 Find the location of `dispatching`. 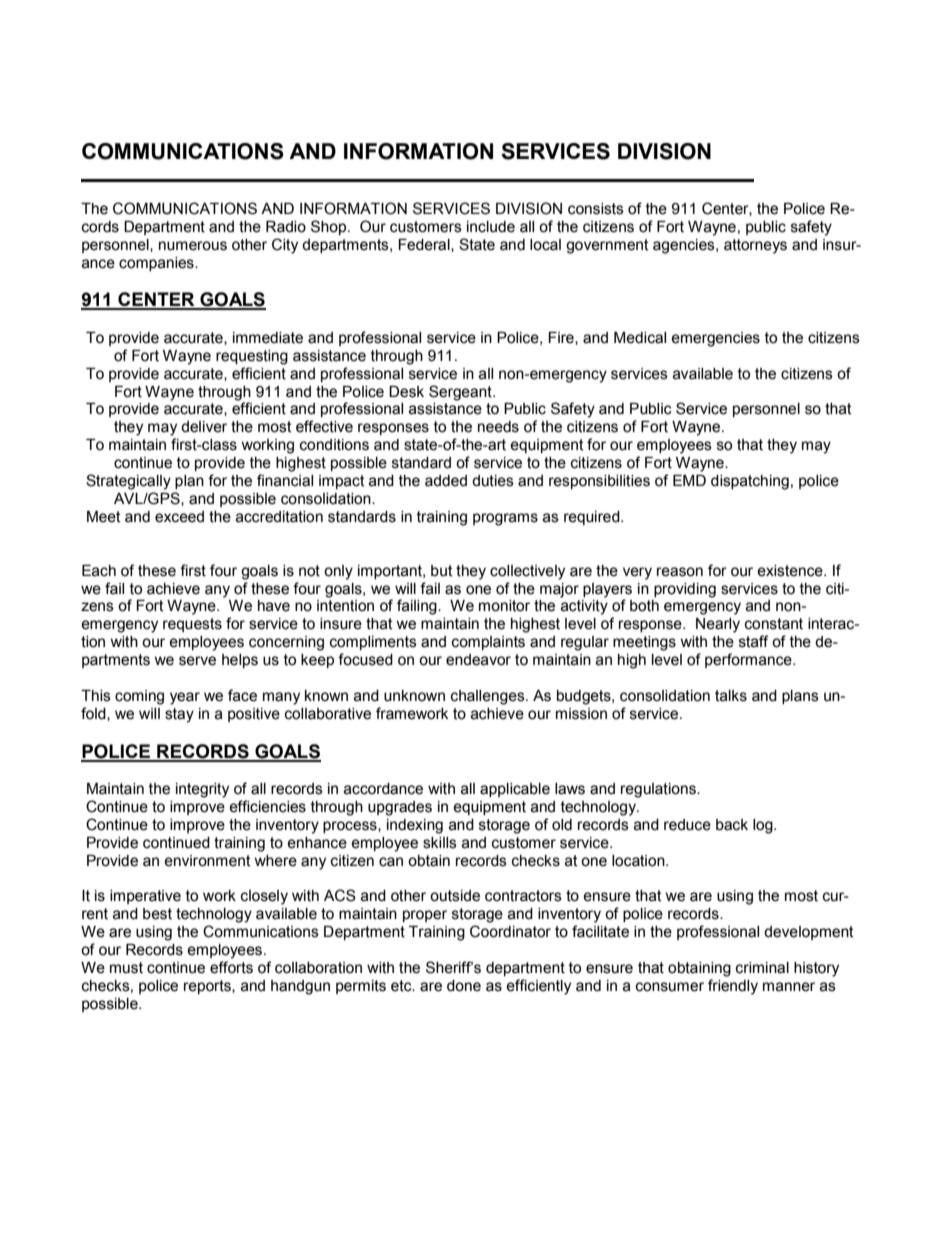

dispatching is located at coordinates (750, 482).
